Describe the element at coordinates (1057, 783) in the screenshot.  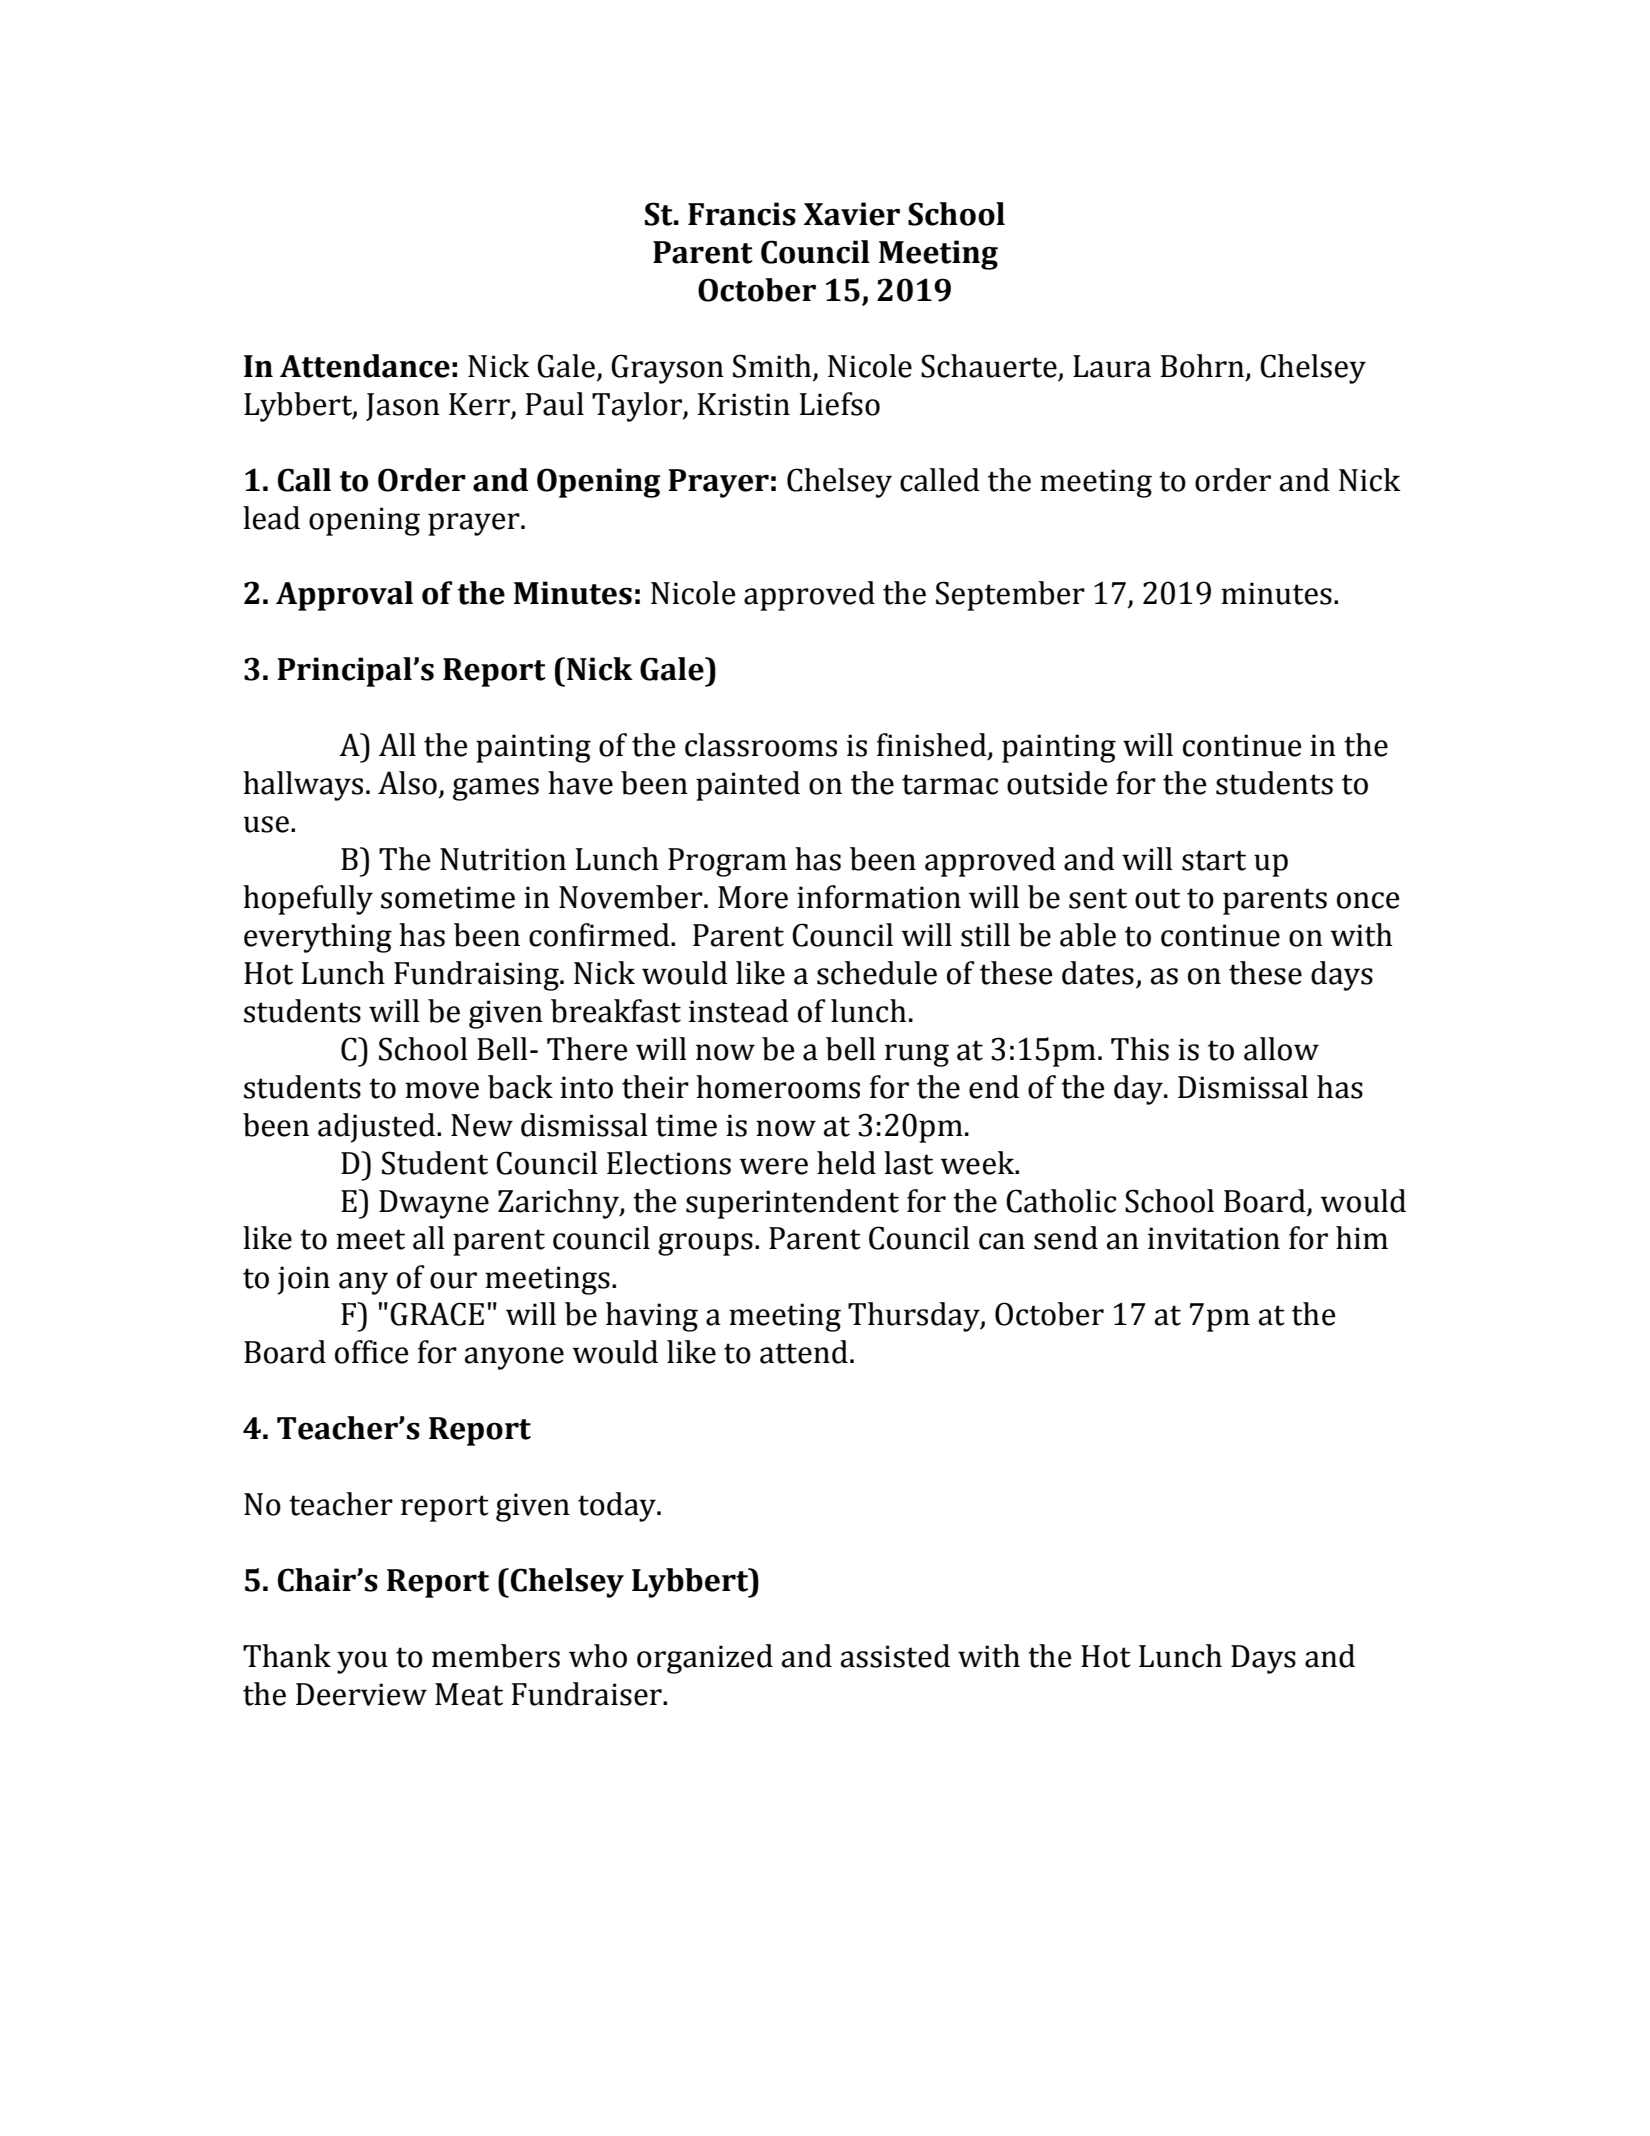
I see `outside` at that location.
